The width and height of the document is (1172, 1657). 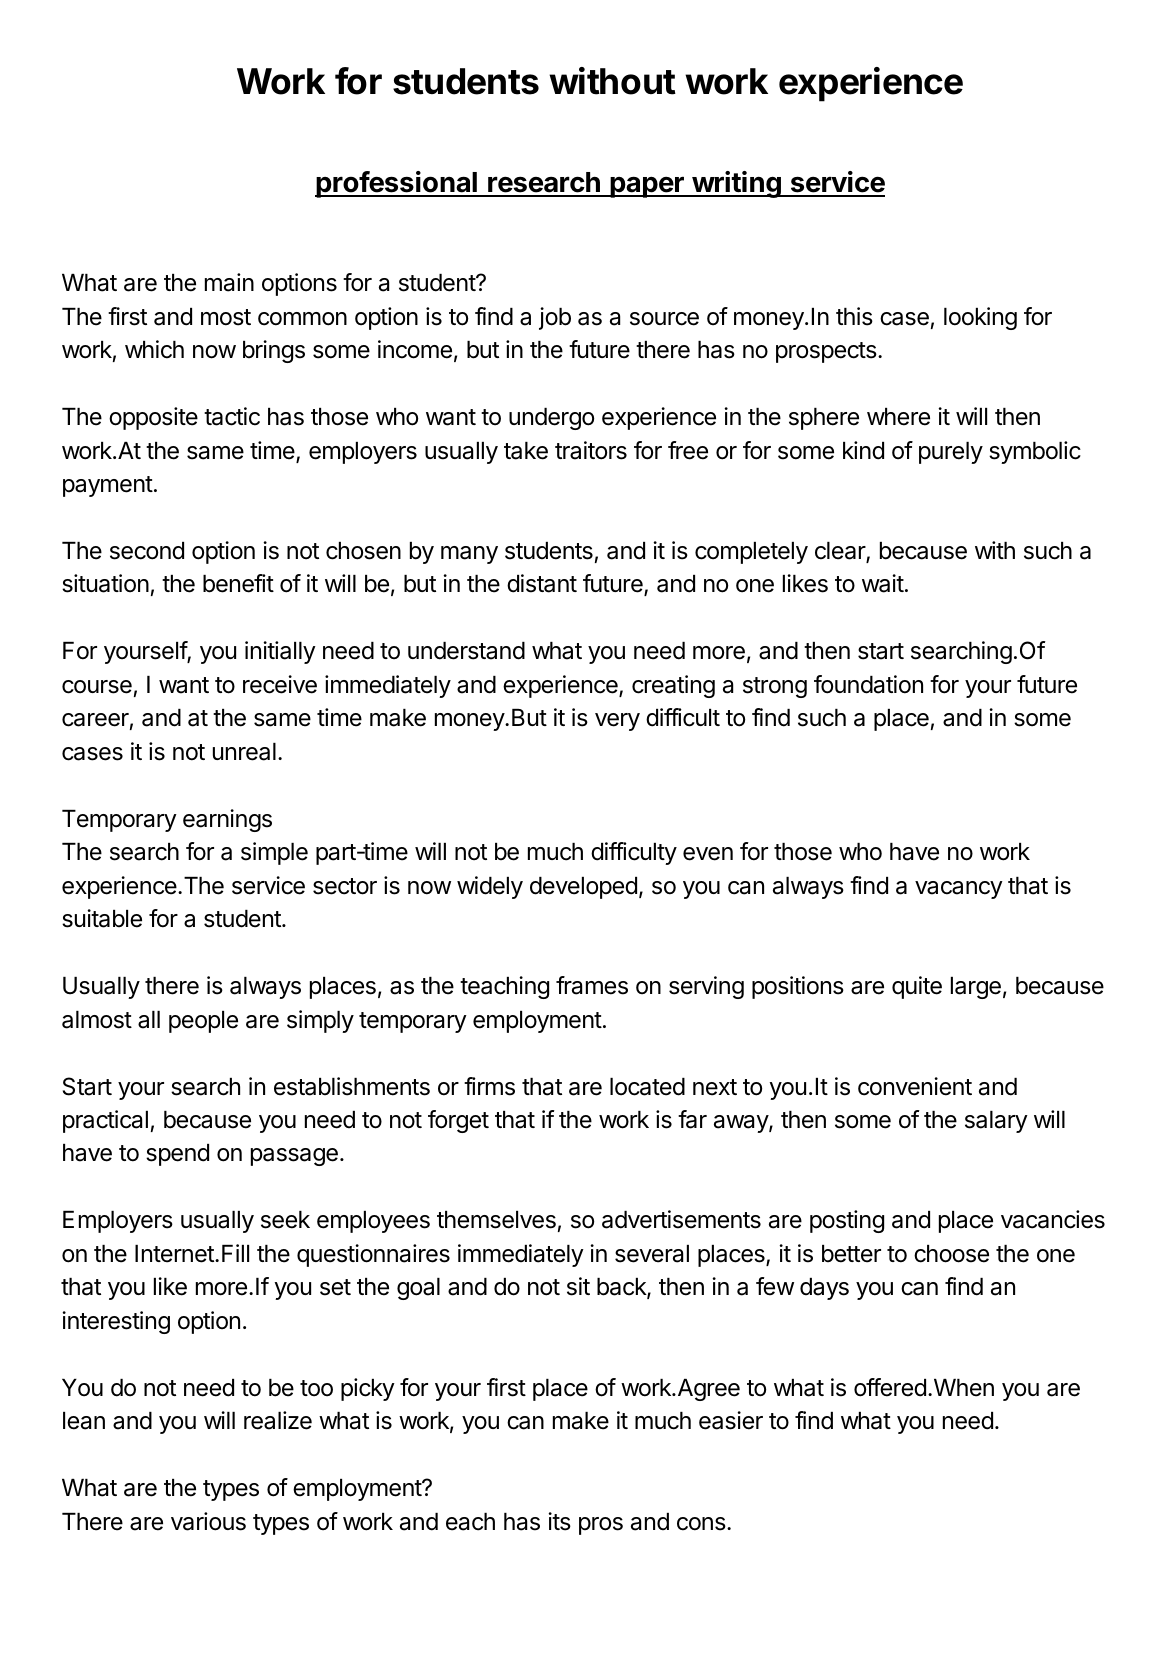 I want to click on earnings, so click(x=227, y=820).
